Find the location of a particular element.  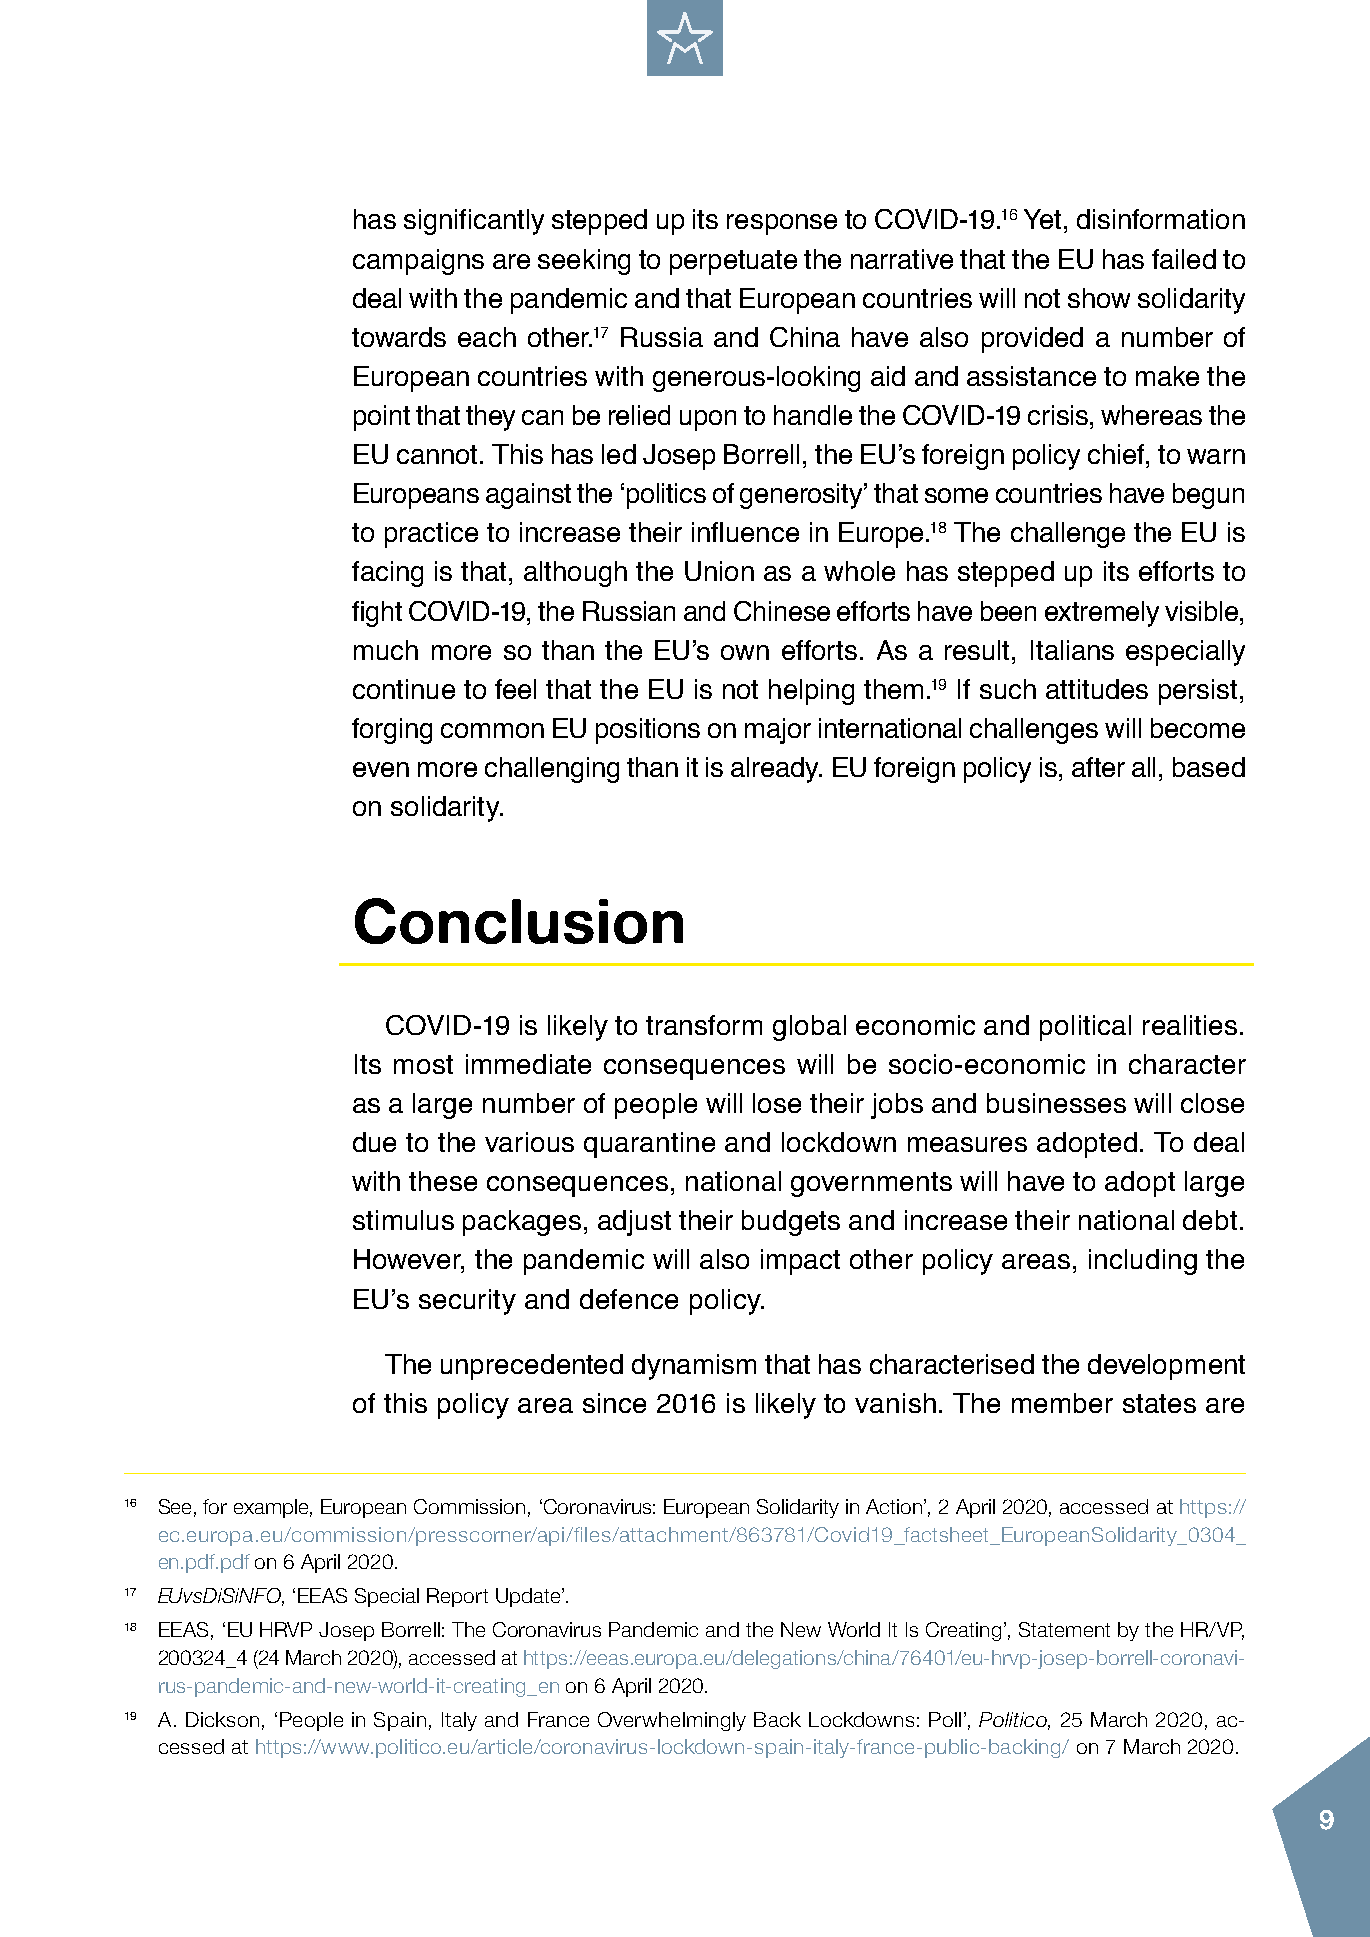

Dickson is located at coordinates (222, 1719).
